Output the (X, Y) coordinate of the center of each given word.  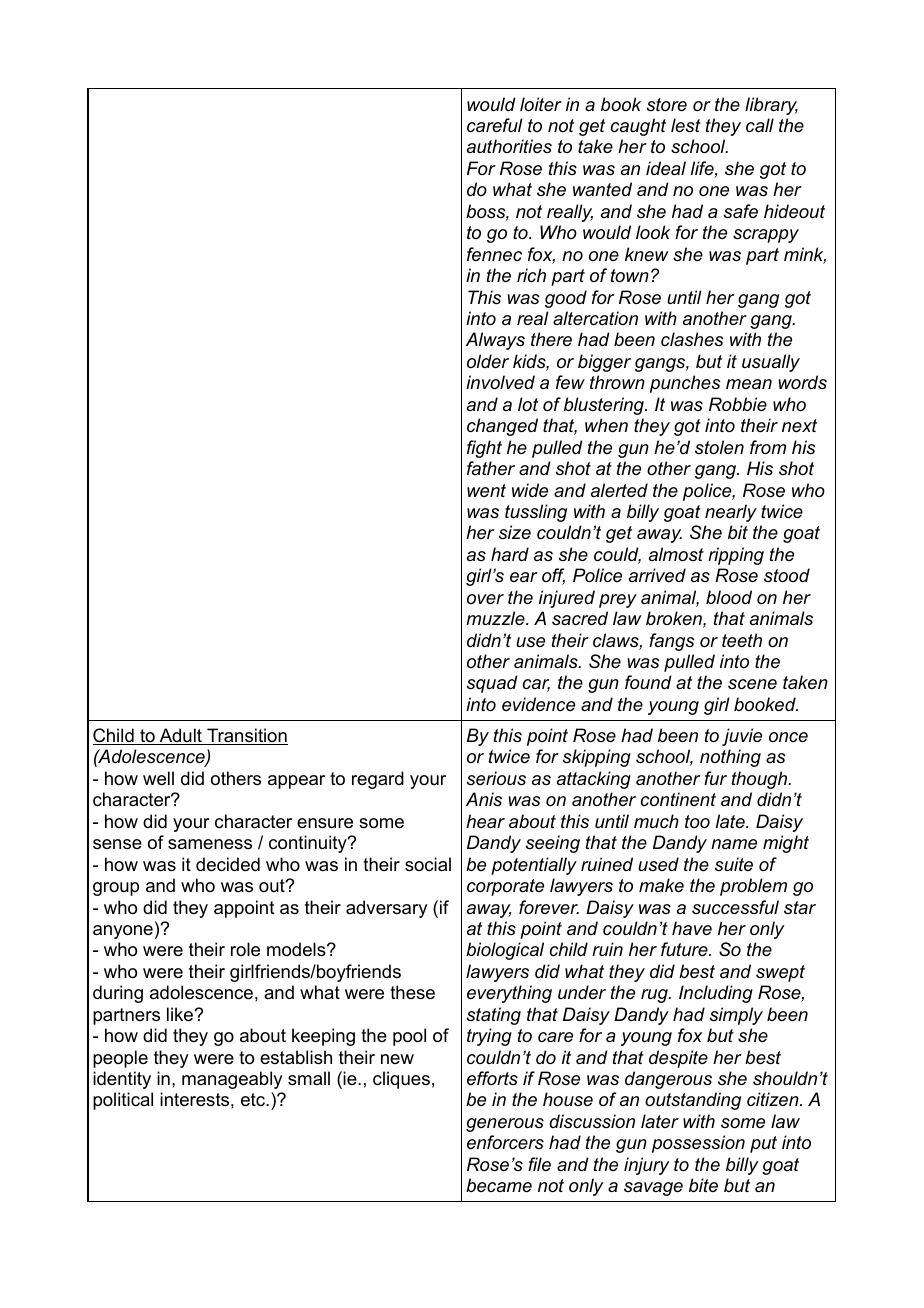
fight (484, 449)
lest (686, 125)
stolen (719, 447)
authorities (509, 146)
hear (485, 821)
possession (698, 1144)
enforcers (505, 1142)
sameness (210, 844)
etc (254, 1100)
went (486, 490)
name (734, 844)
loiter (541, 104)
